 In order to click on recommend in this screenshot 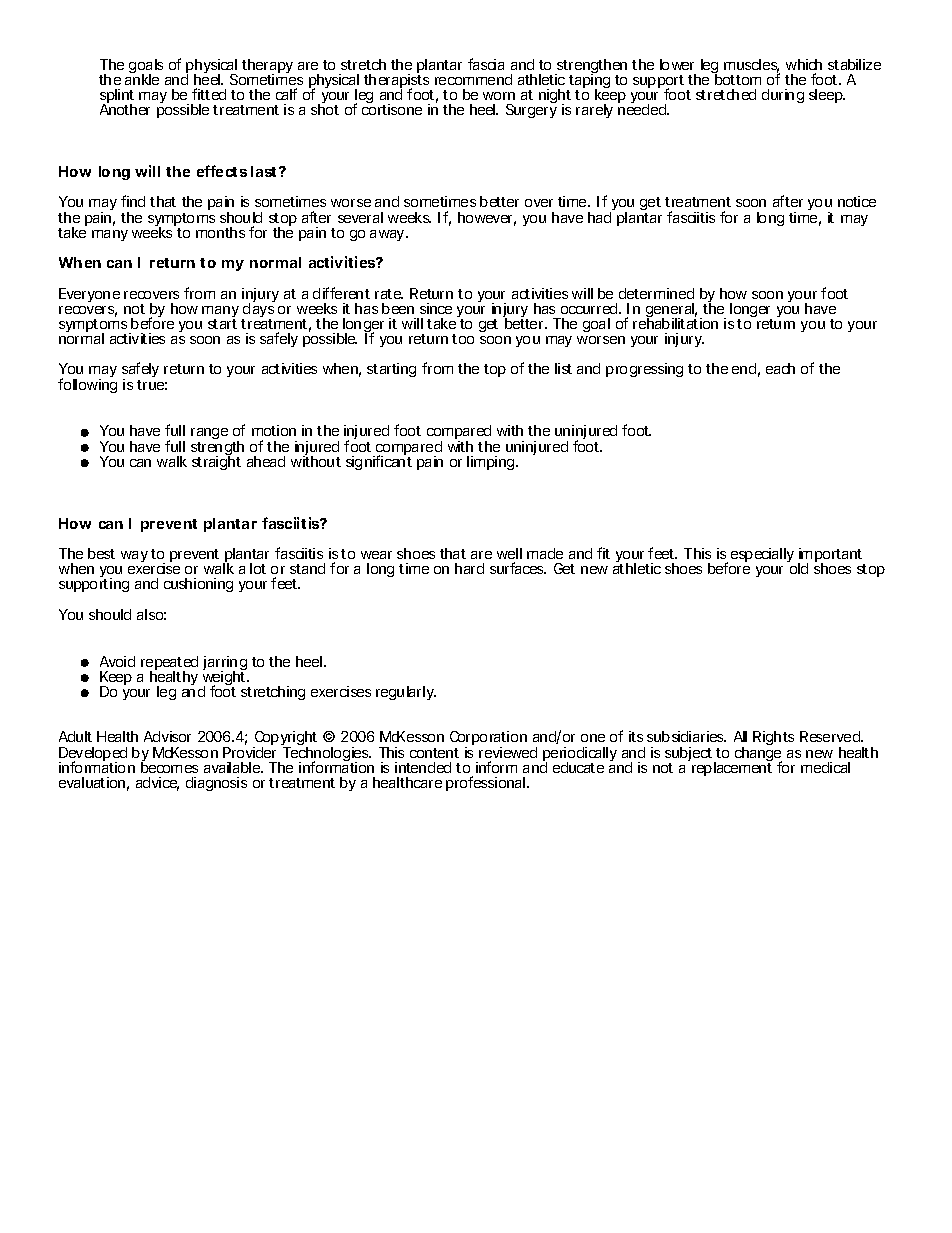, I will do `click(473, 79)`.
